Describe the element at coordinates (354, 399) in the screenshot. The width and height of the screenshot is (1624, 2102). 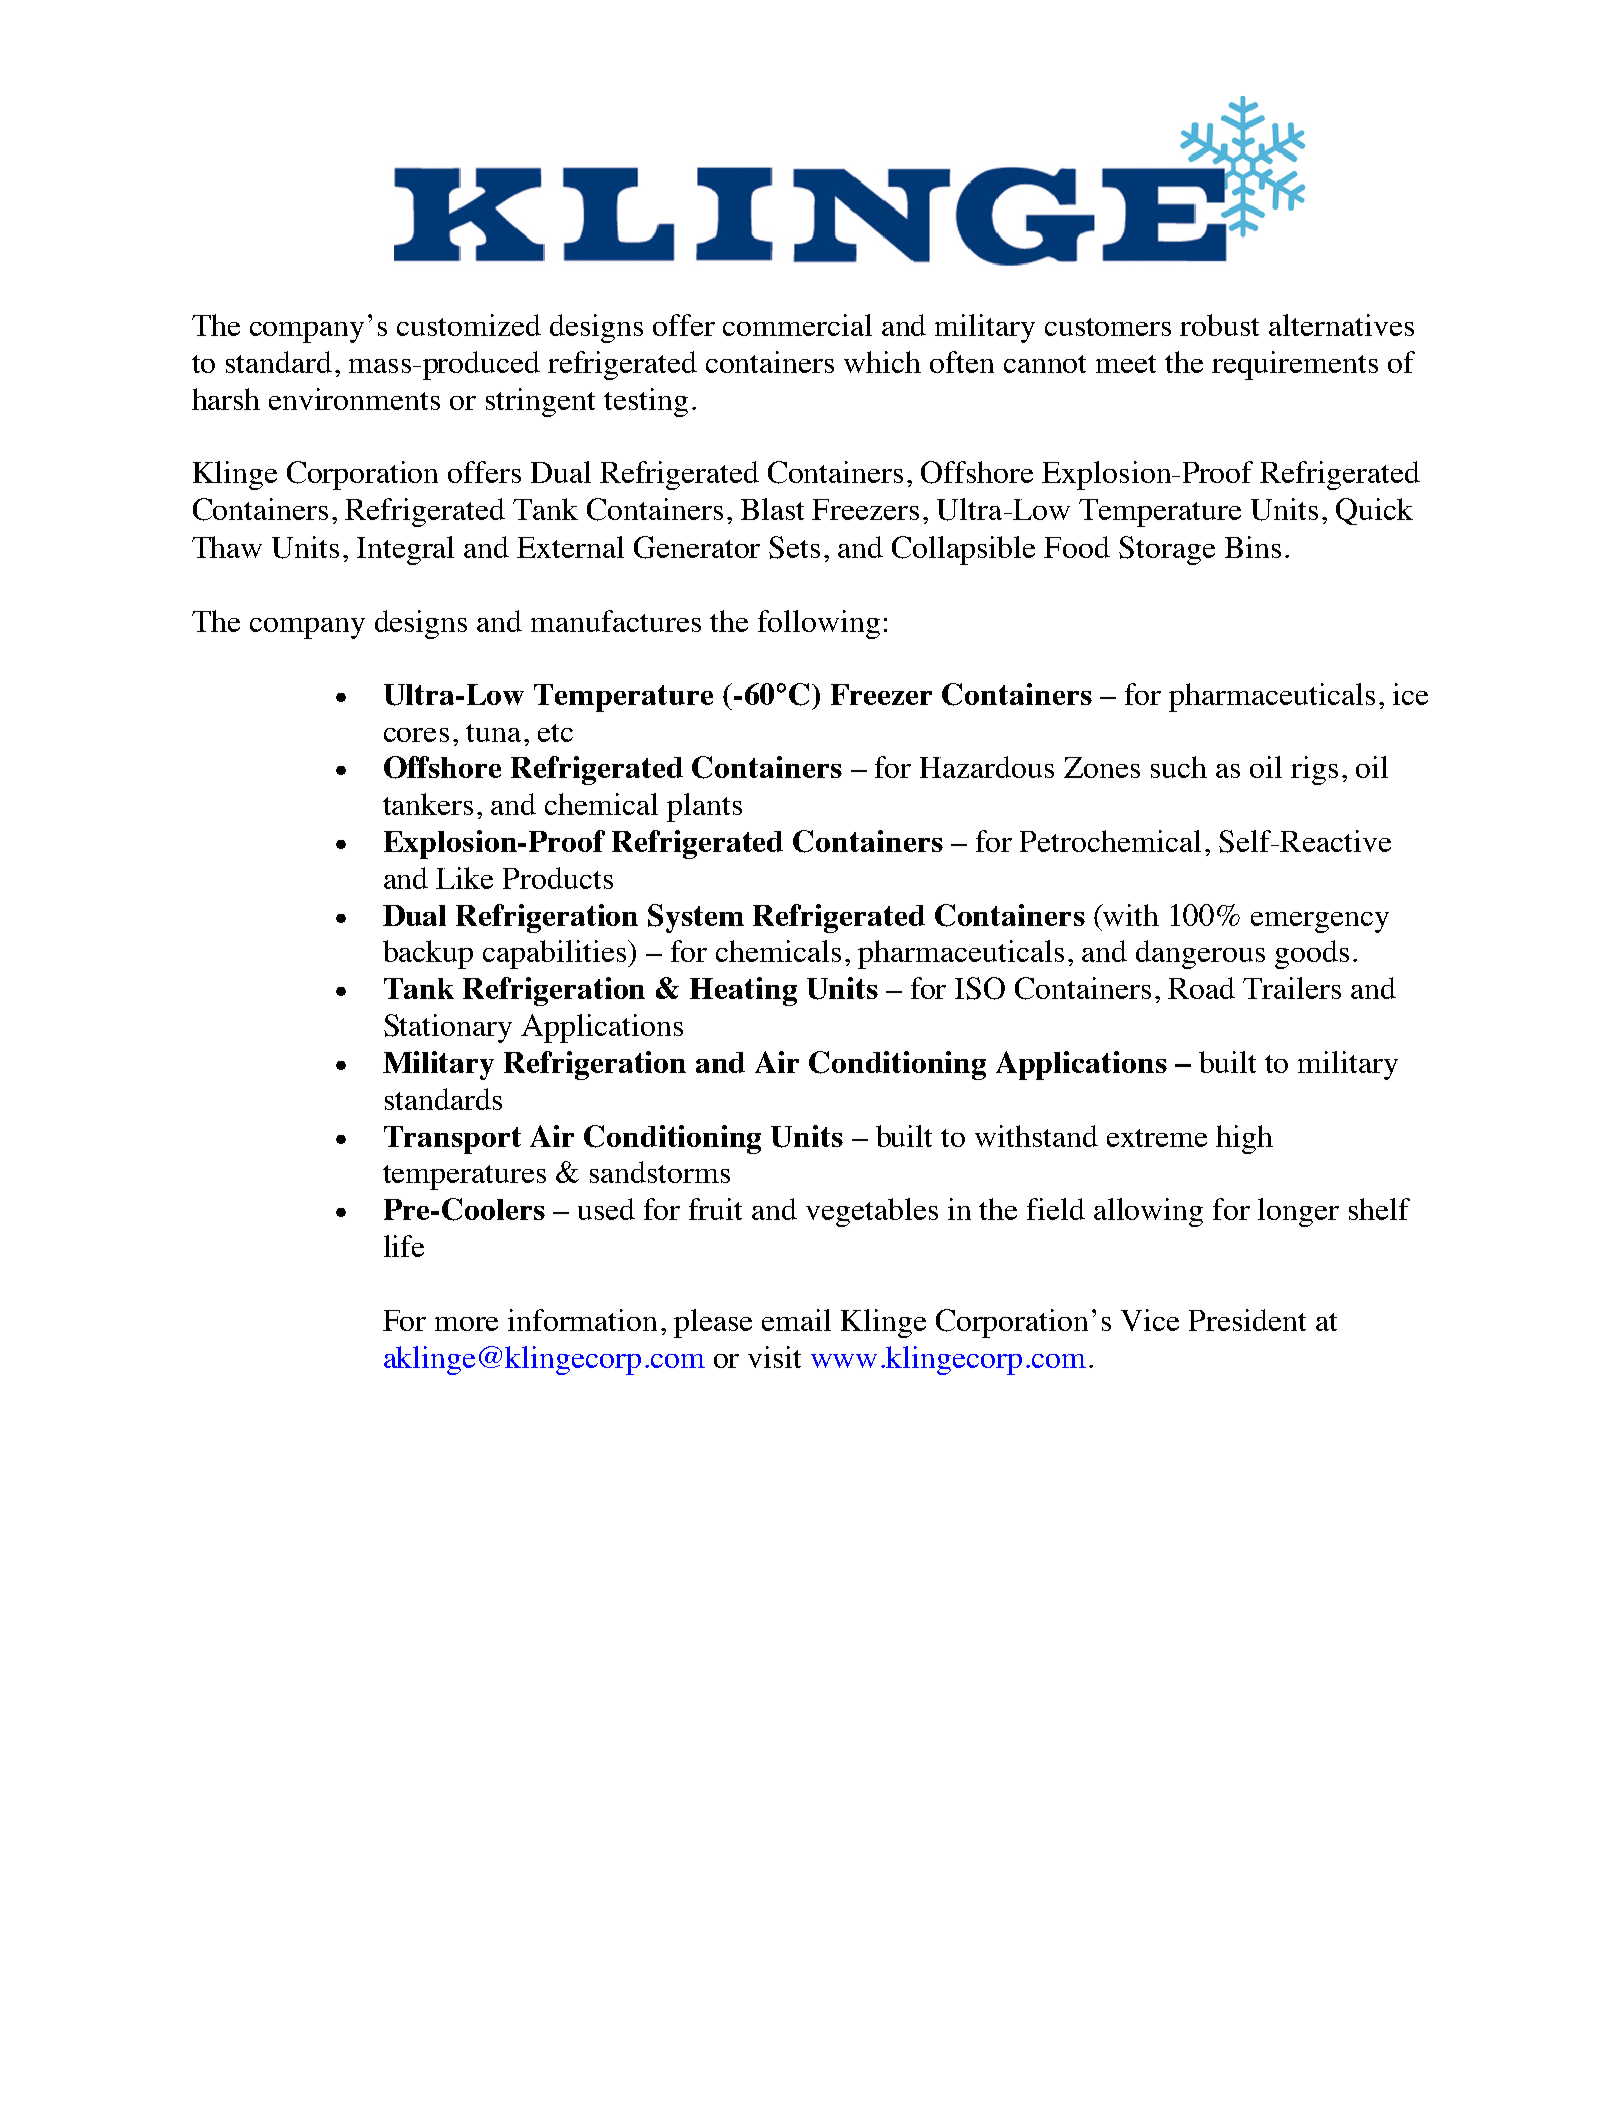
I see `environments` at that location.
